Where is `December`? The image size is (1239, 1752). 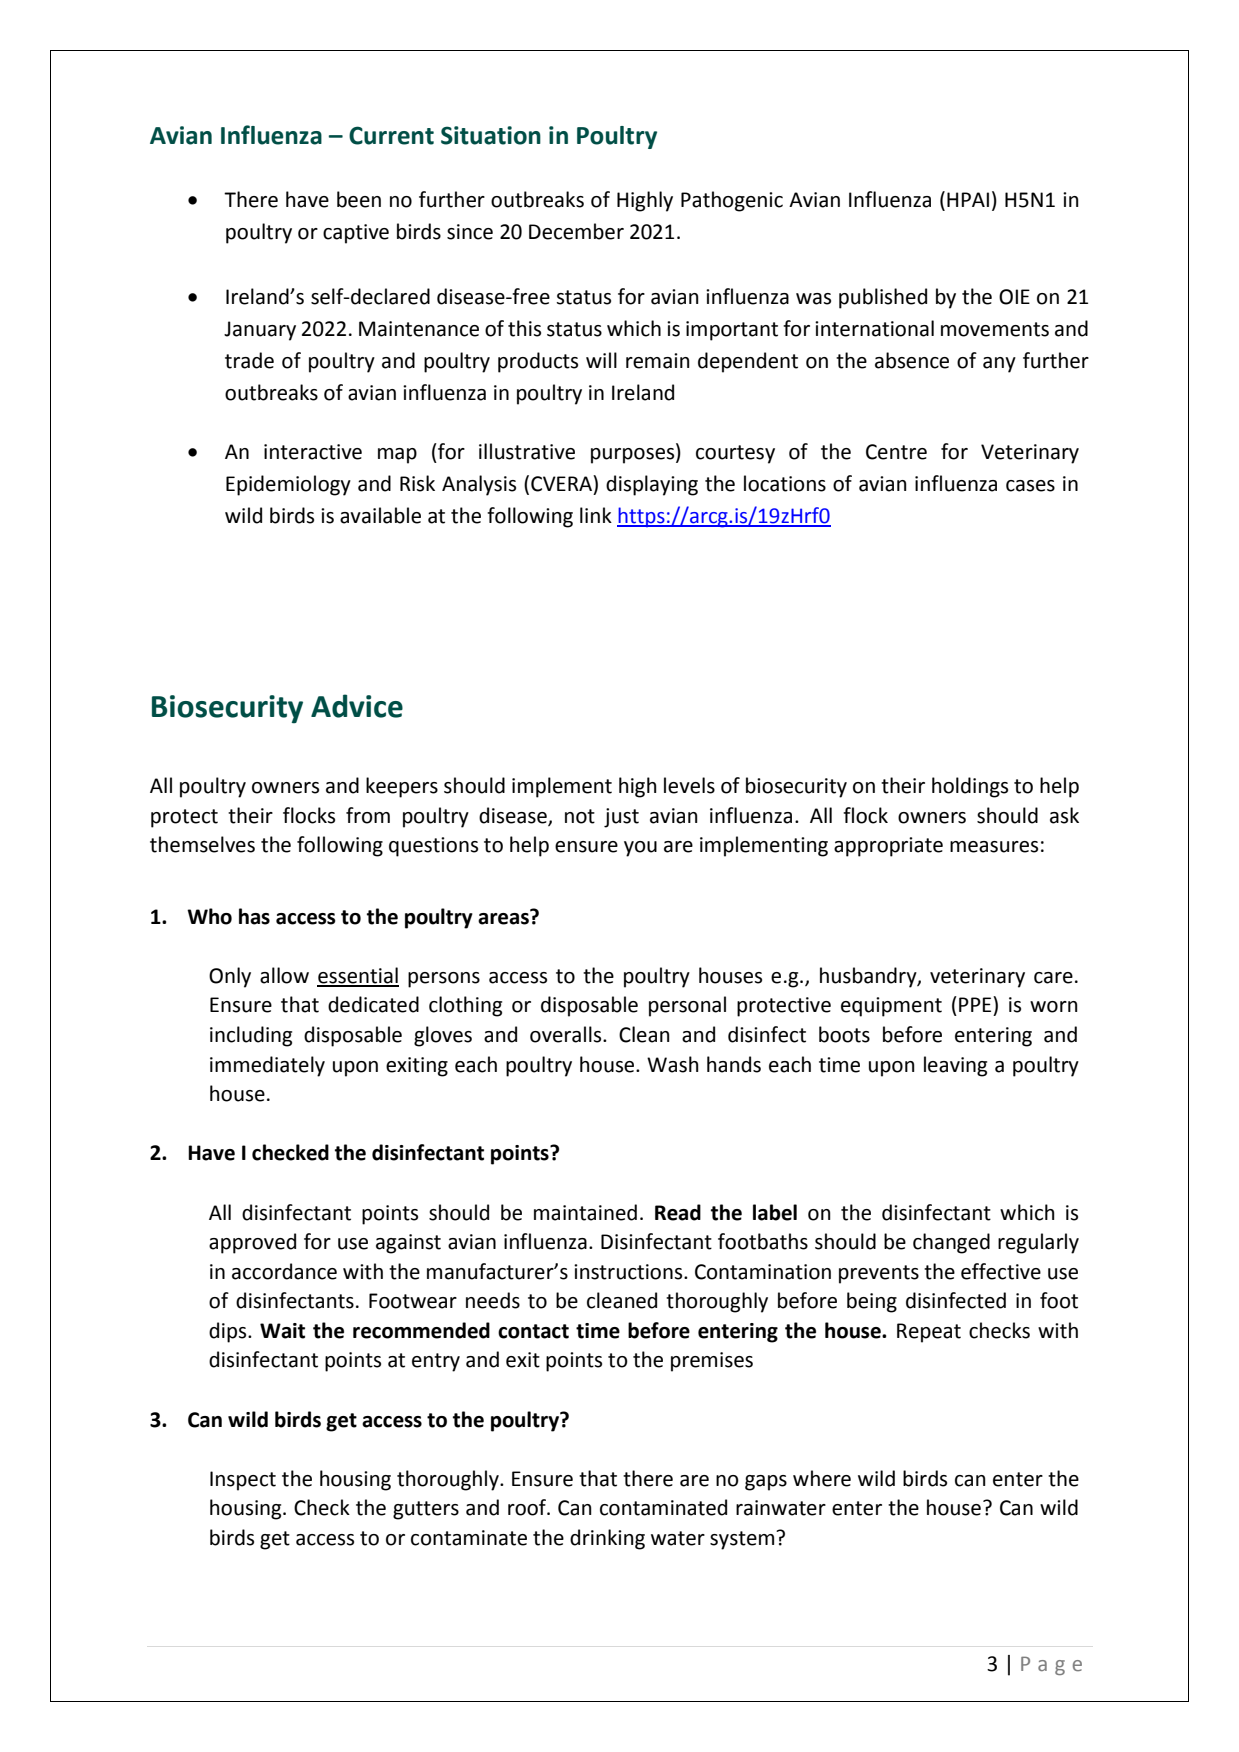 December is located at coordinates (576, 231).
